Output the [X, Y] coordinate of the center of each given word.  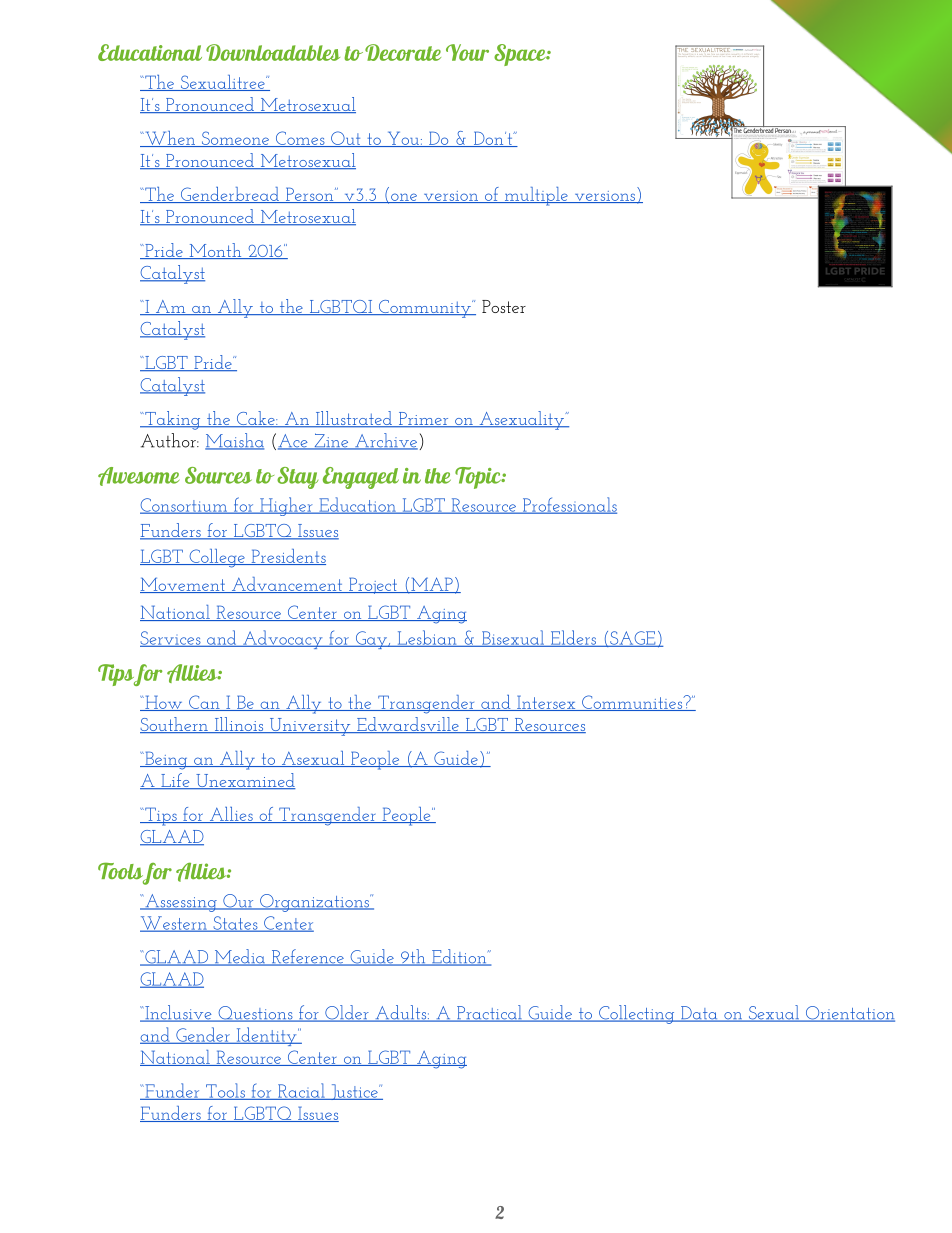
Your [467, 52]
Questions [255, 1014]
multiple [536, 196]
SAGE [633, 639]
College [217, 558]
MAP [432, 585]
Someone [235, 139]
